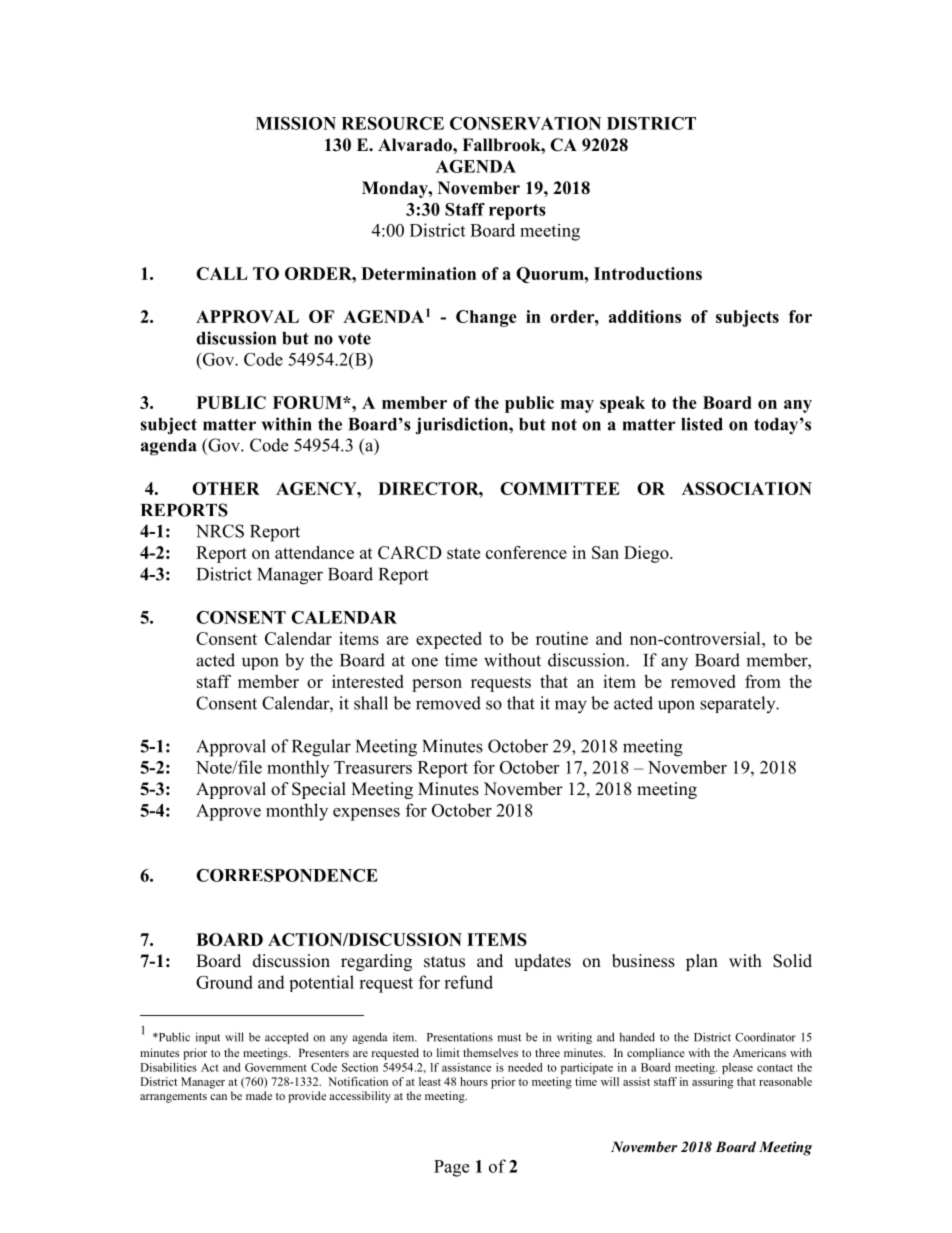 The height and width of the screenshot is (1233, 952). Describe the element at coordinates (525, 123) in the screenshot. I see `CONSERVATION` at that location.
